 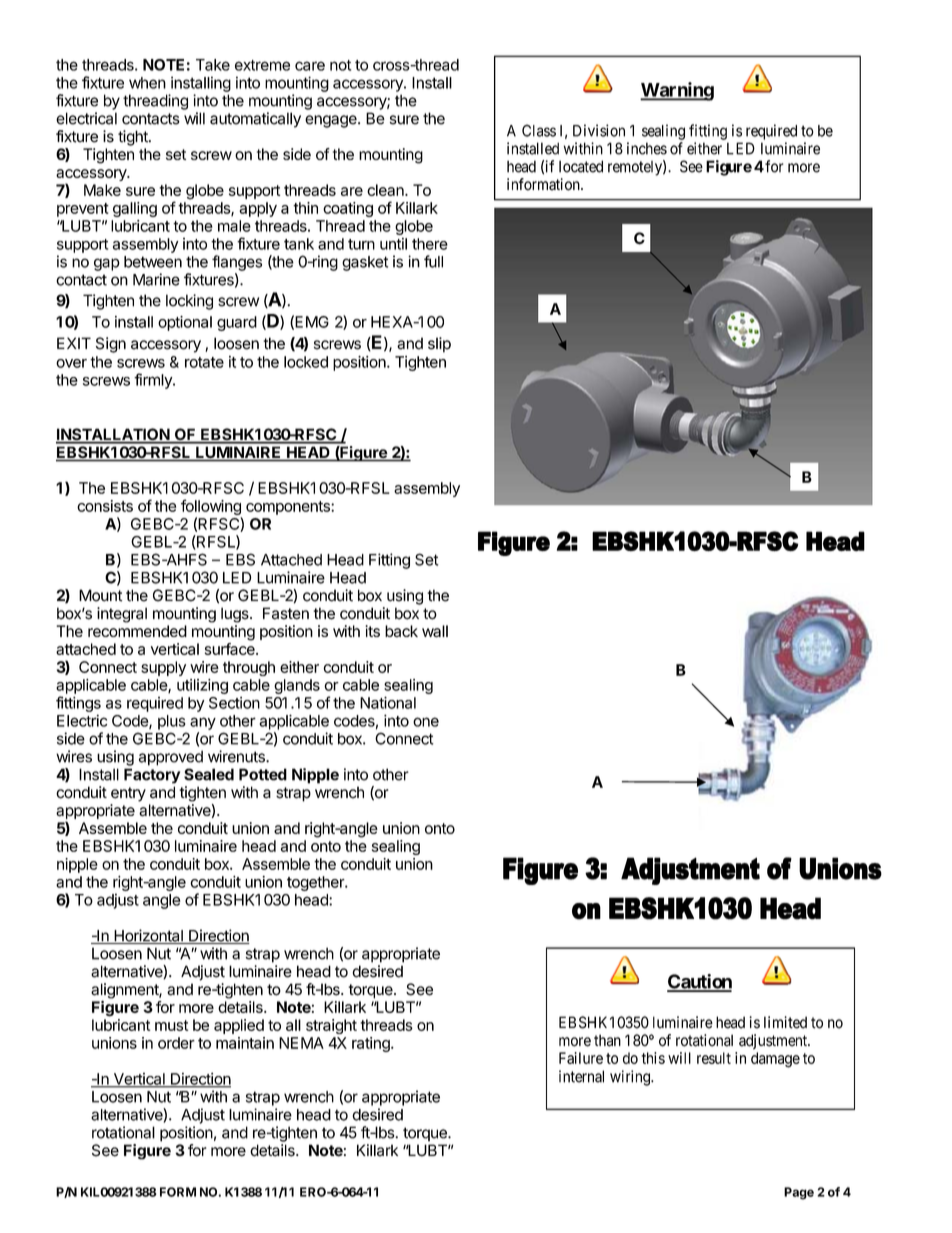 What do you see at coordinates (204, 362) in the screenshot?
I see `rotate` at bounding box center [204, 362].
